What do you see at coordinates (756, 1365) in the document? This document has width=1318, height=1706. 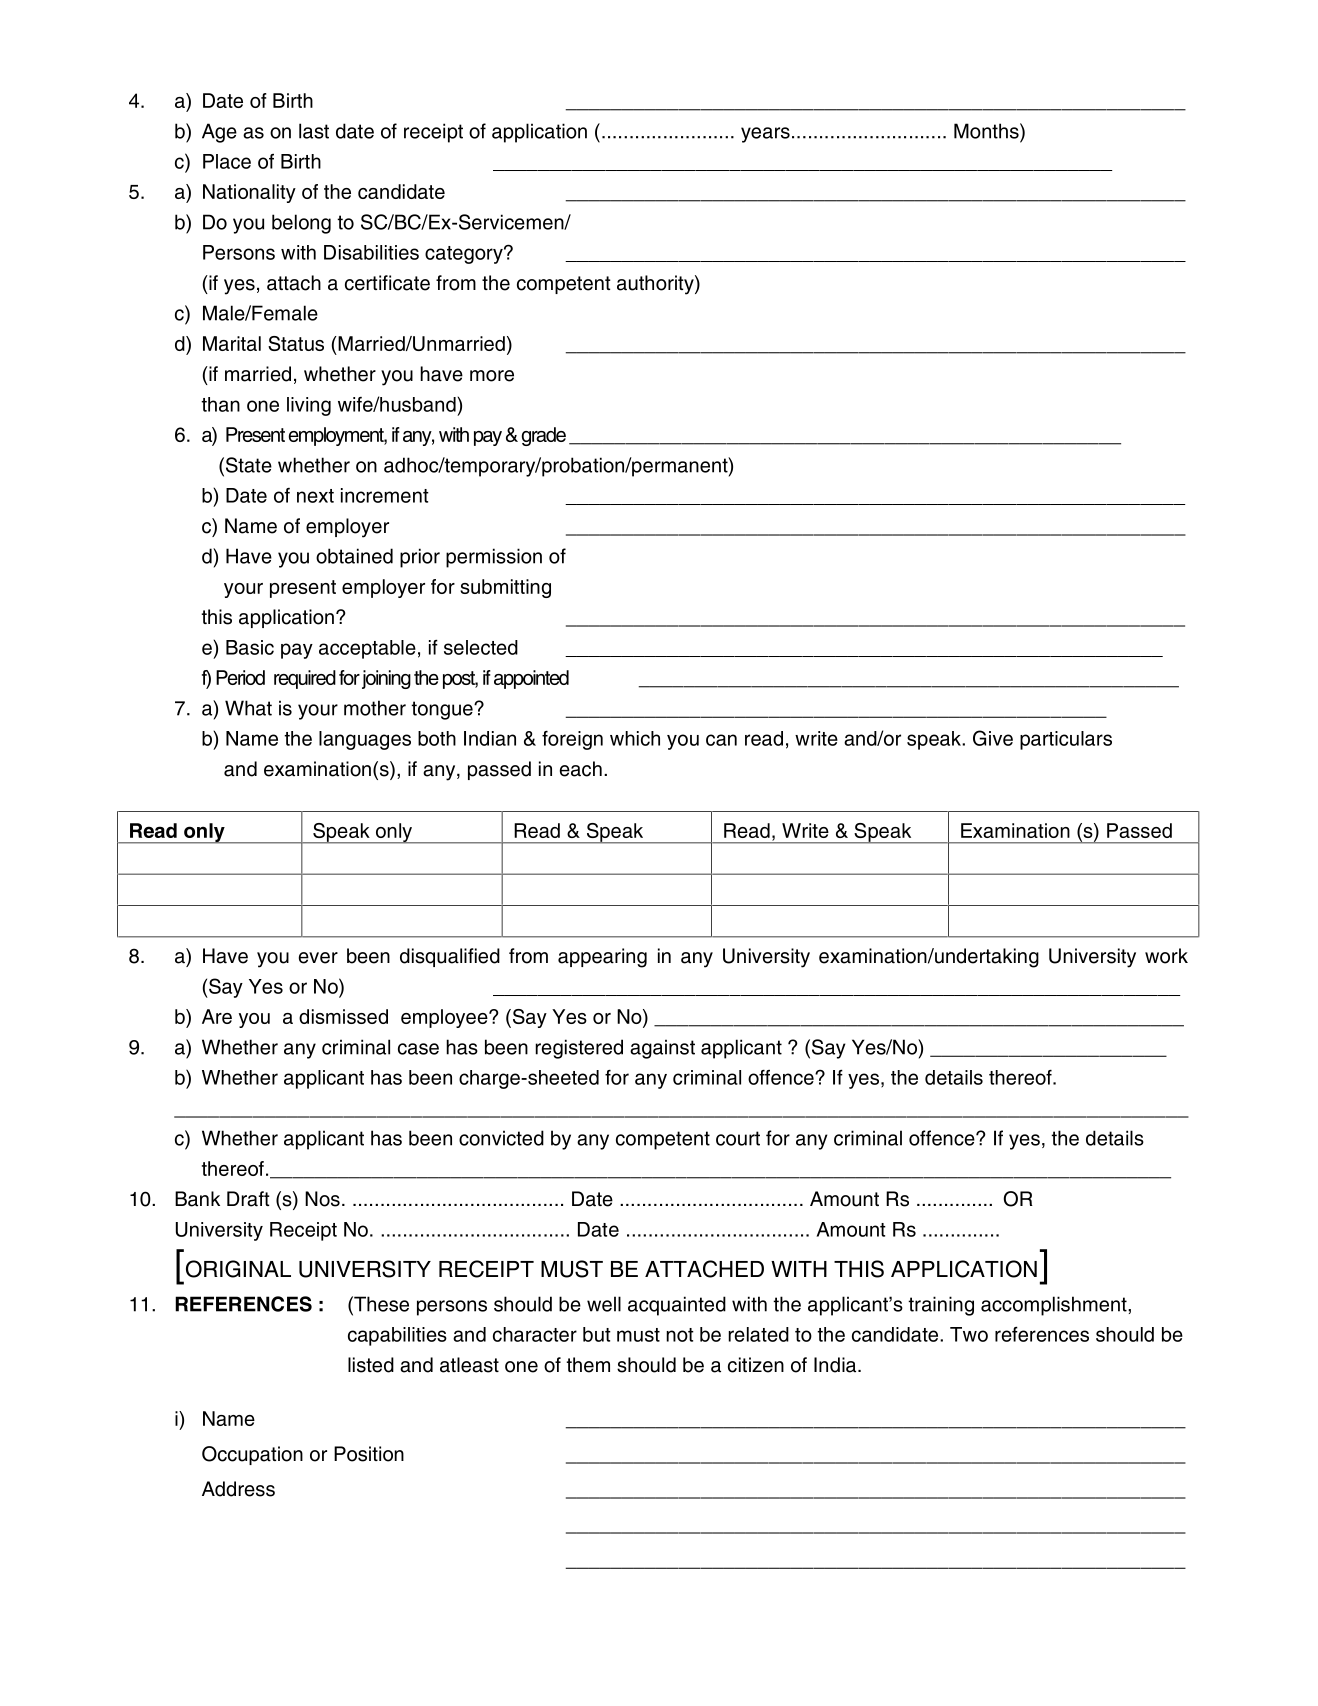 I see `citizen` at bounding box center [756, 1365].
